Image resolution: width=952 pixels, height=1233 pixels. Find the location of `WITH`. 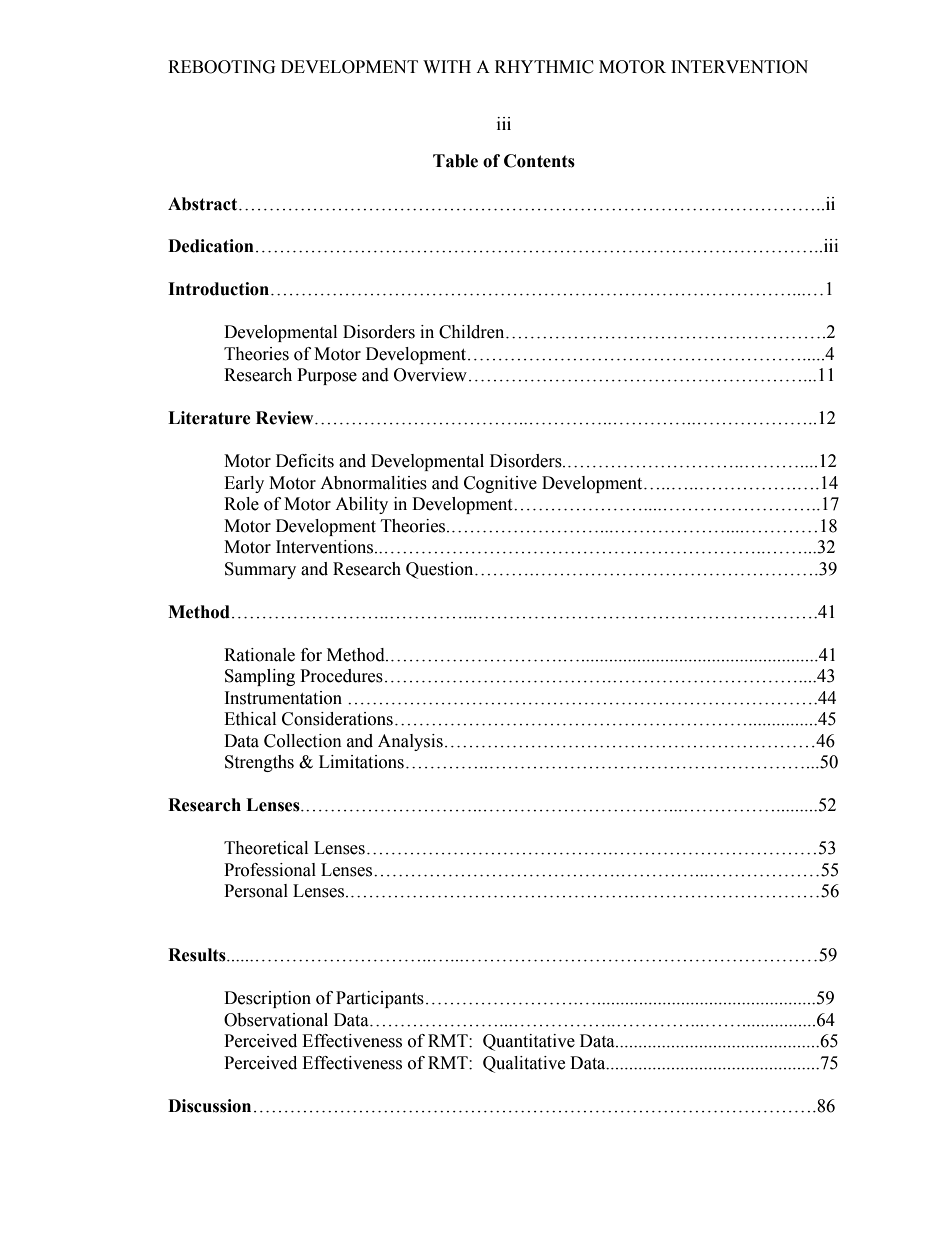

WITH is located at coordinates (447, 66).
